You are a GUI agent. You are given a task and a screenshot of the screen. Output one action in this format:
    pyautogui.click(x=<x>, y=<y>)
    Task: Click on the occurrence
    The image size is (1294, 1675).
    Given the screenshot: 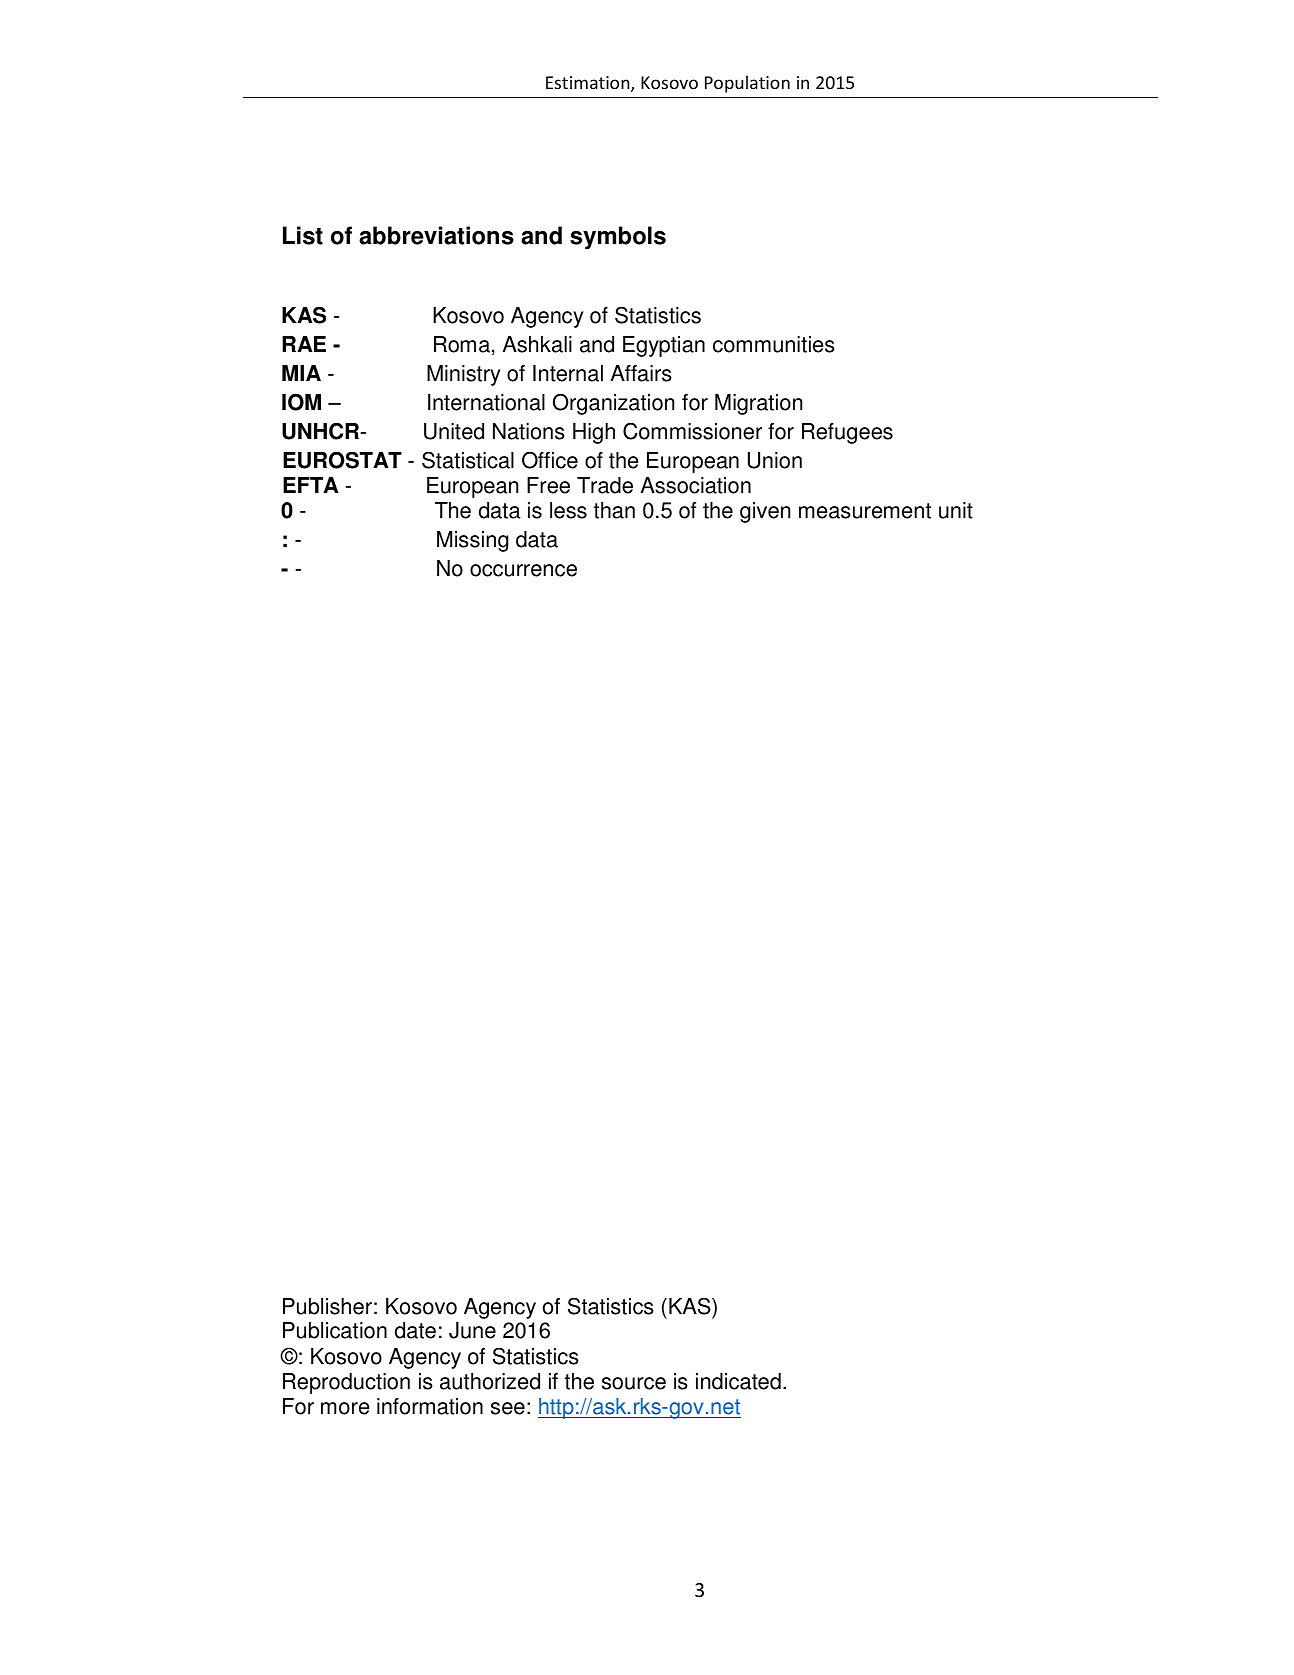 What is the action you would take?
    pyautogui.click(x=523, y=570)
